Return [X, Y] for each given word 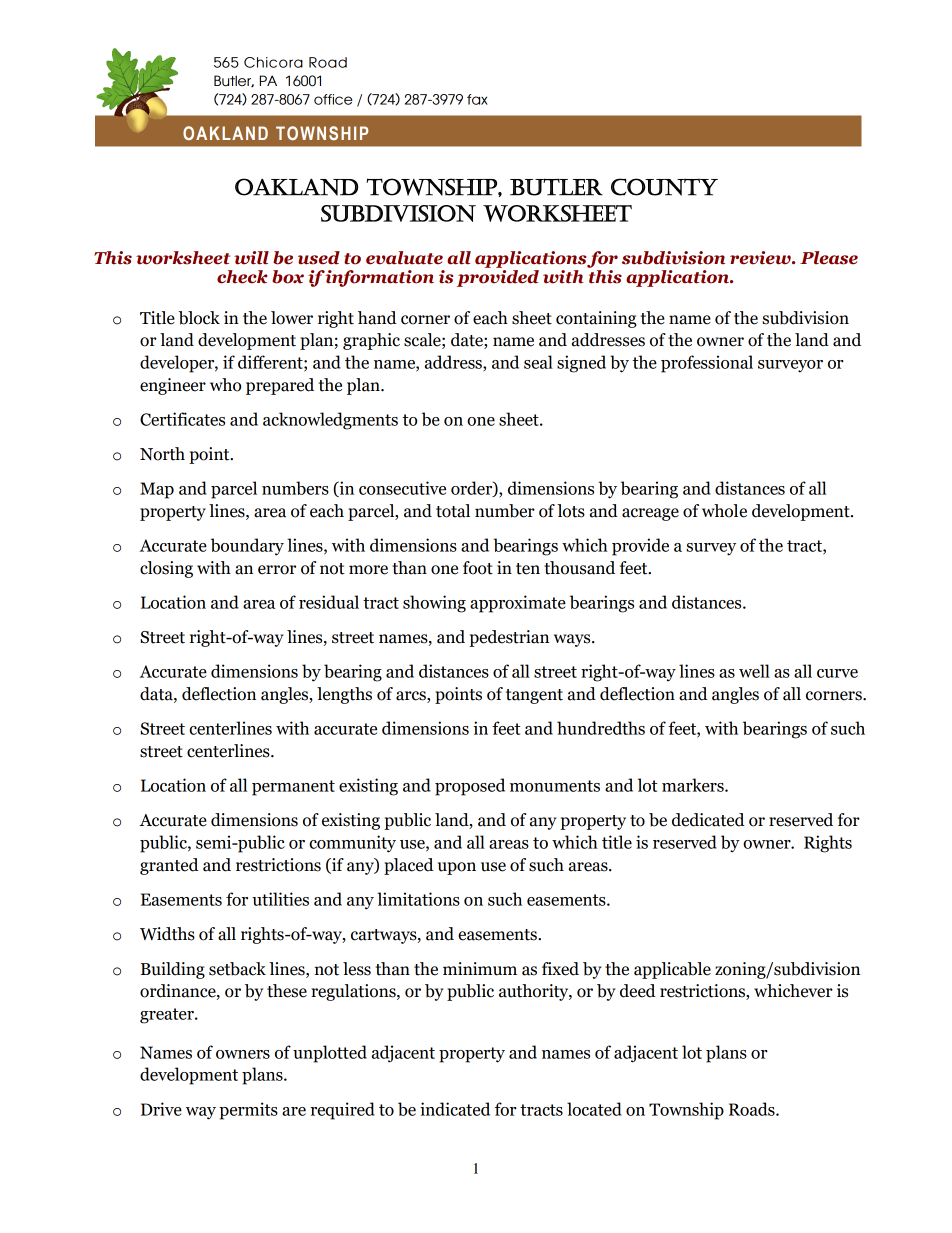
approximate [518, 604]
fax [477, 99]
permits [248, 1111]
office [333, 99]
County [664, 187]
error [277, 570]
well [754, 671]
